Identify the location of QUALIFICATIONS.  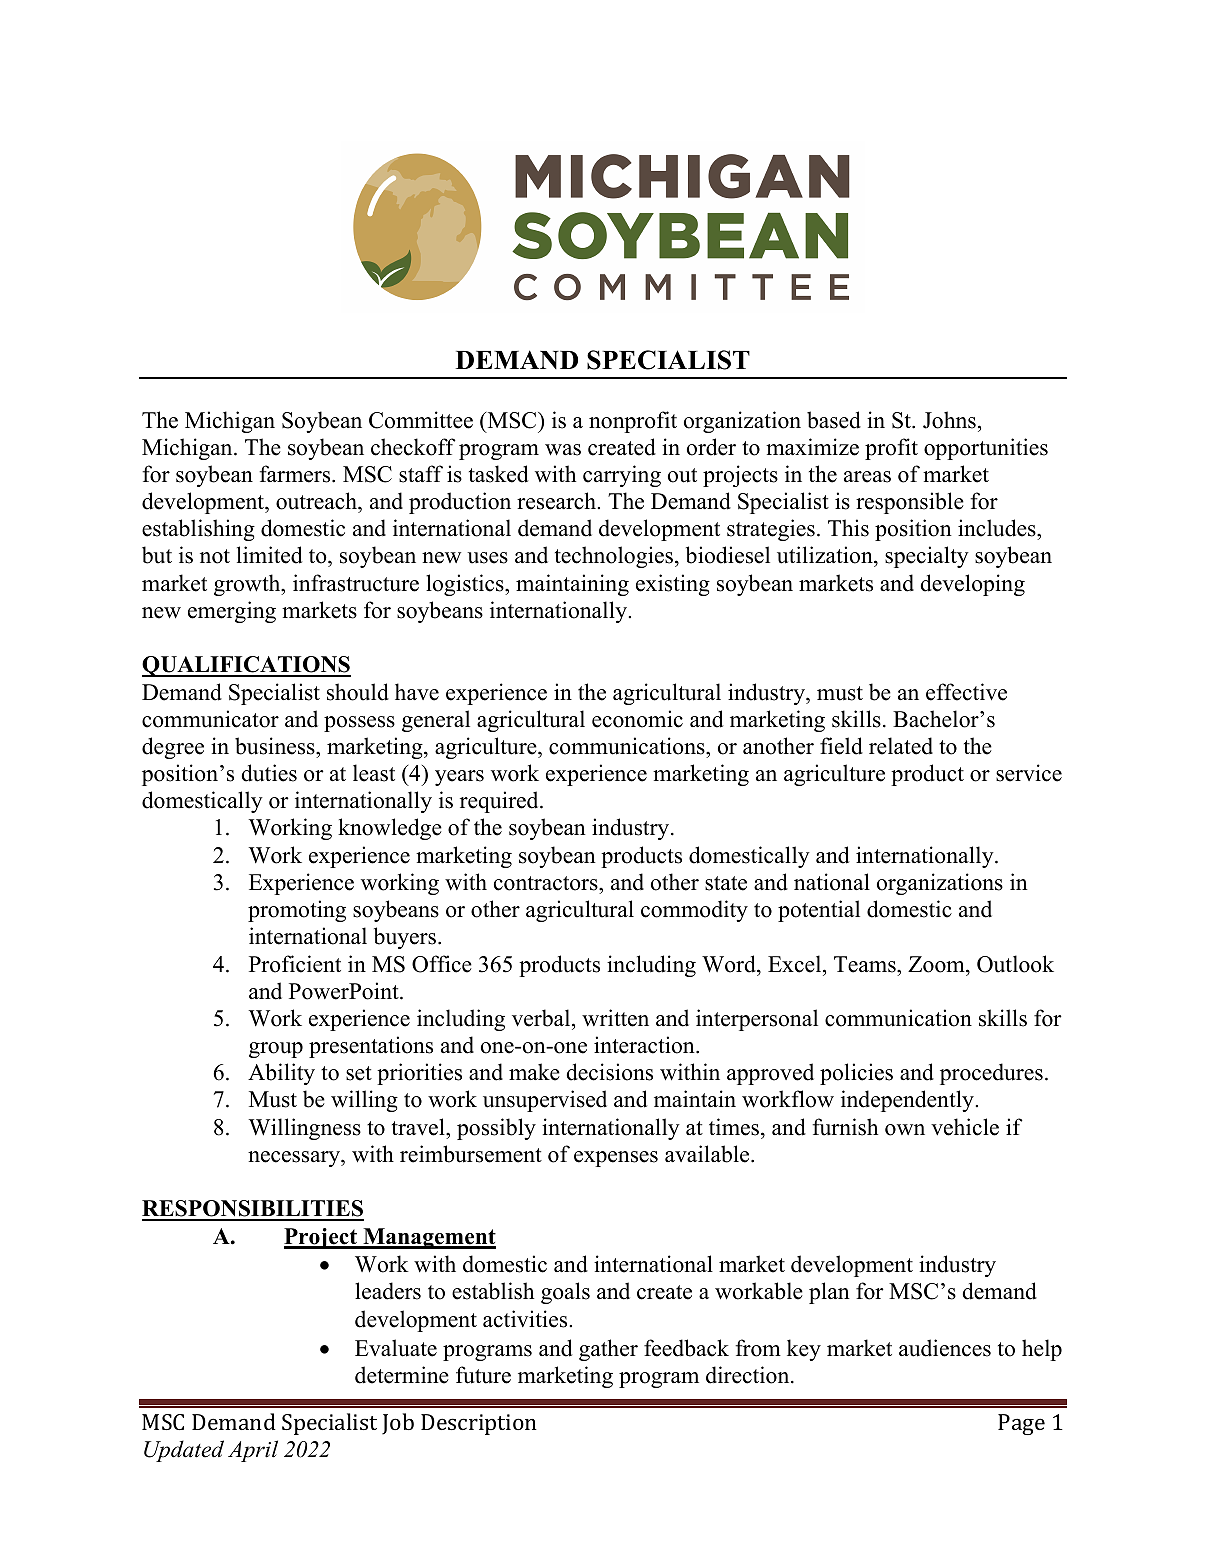
(246, 666).
